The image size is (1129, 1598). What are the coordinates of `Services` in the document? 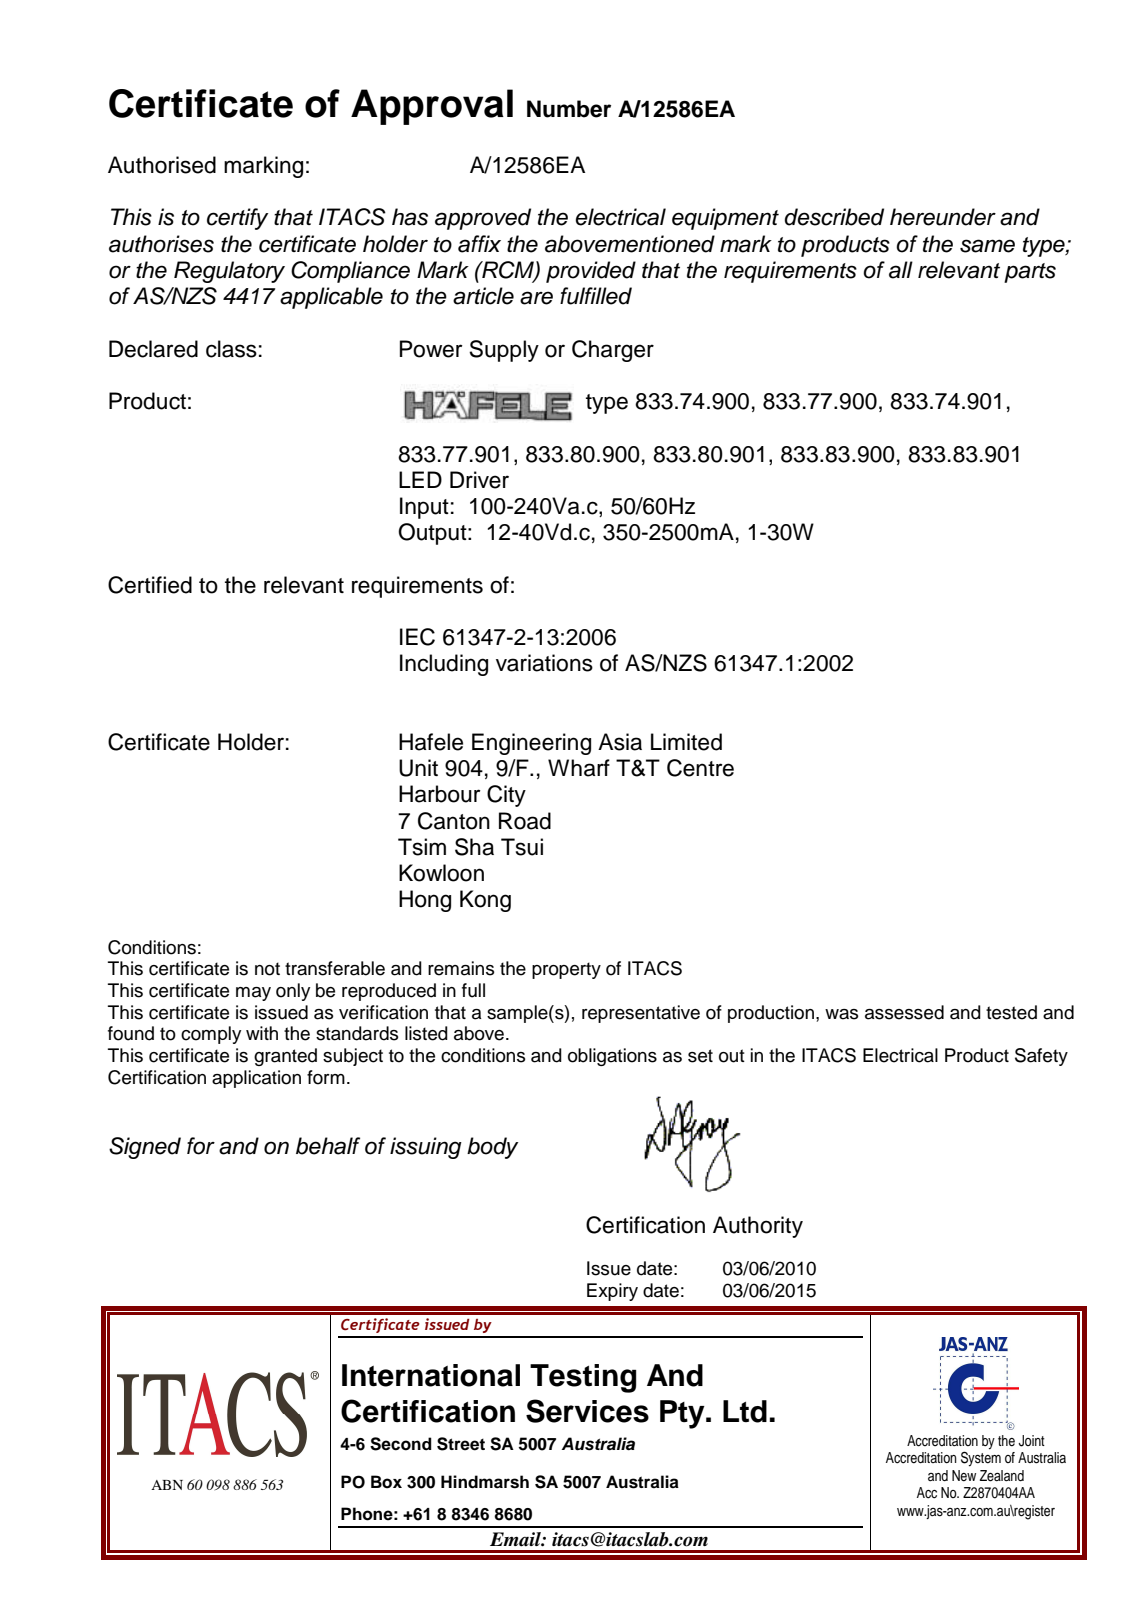 It's located at (587, 1411).
